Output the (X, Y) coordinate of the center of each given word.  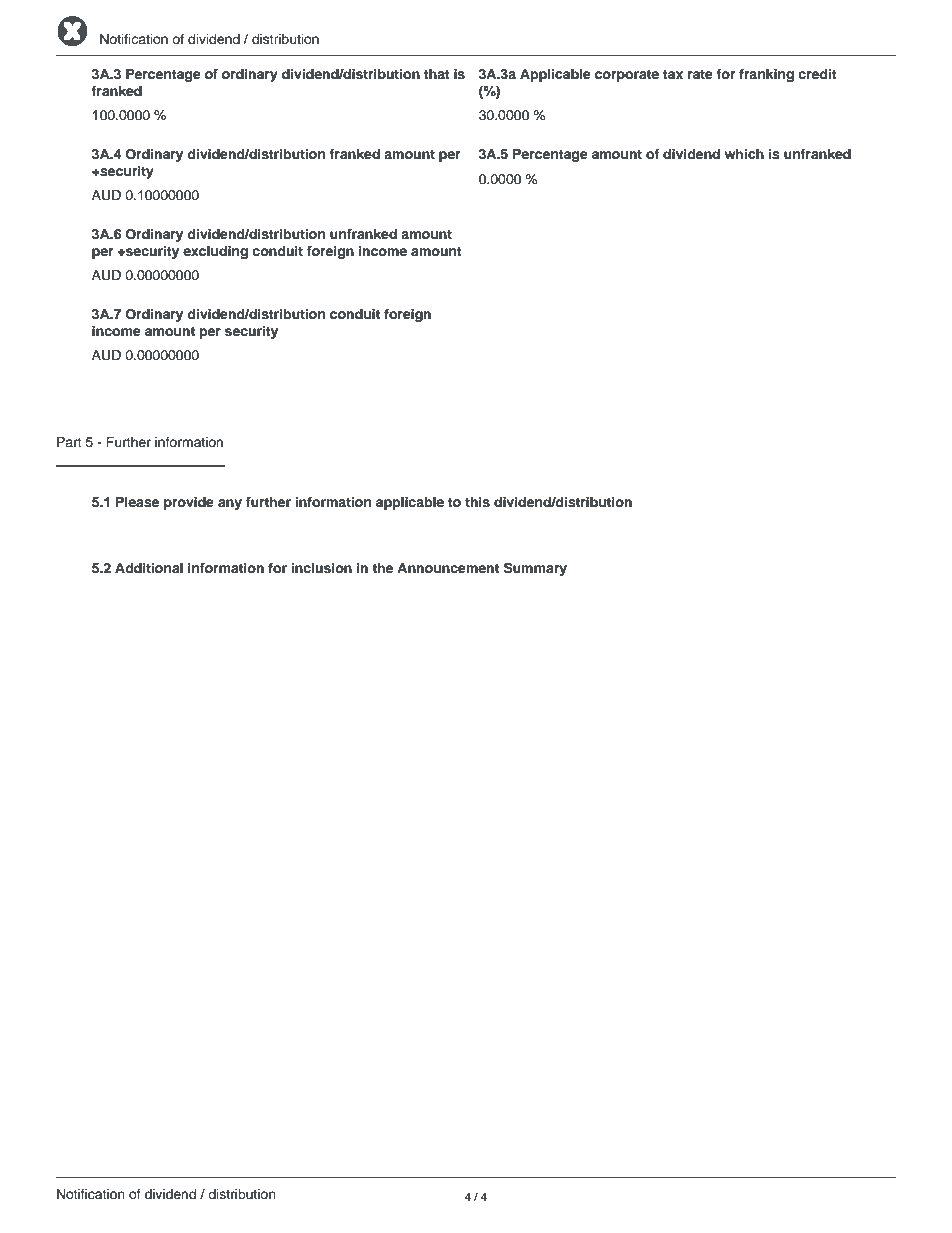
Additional (149, 568)
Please (137, 502)
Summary (535, 569)
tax (673, 74)
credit (817, 74)
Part (69, 442)
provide (189, 503)
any (230, 504)
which (744, 154)
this (477, 502)
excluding (215, 252)
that (437, 74)
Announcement (448, 568)
